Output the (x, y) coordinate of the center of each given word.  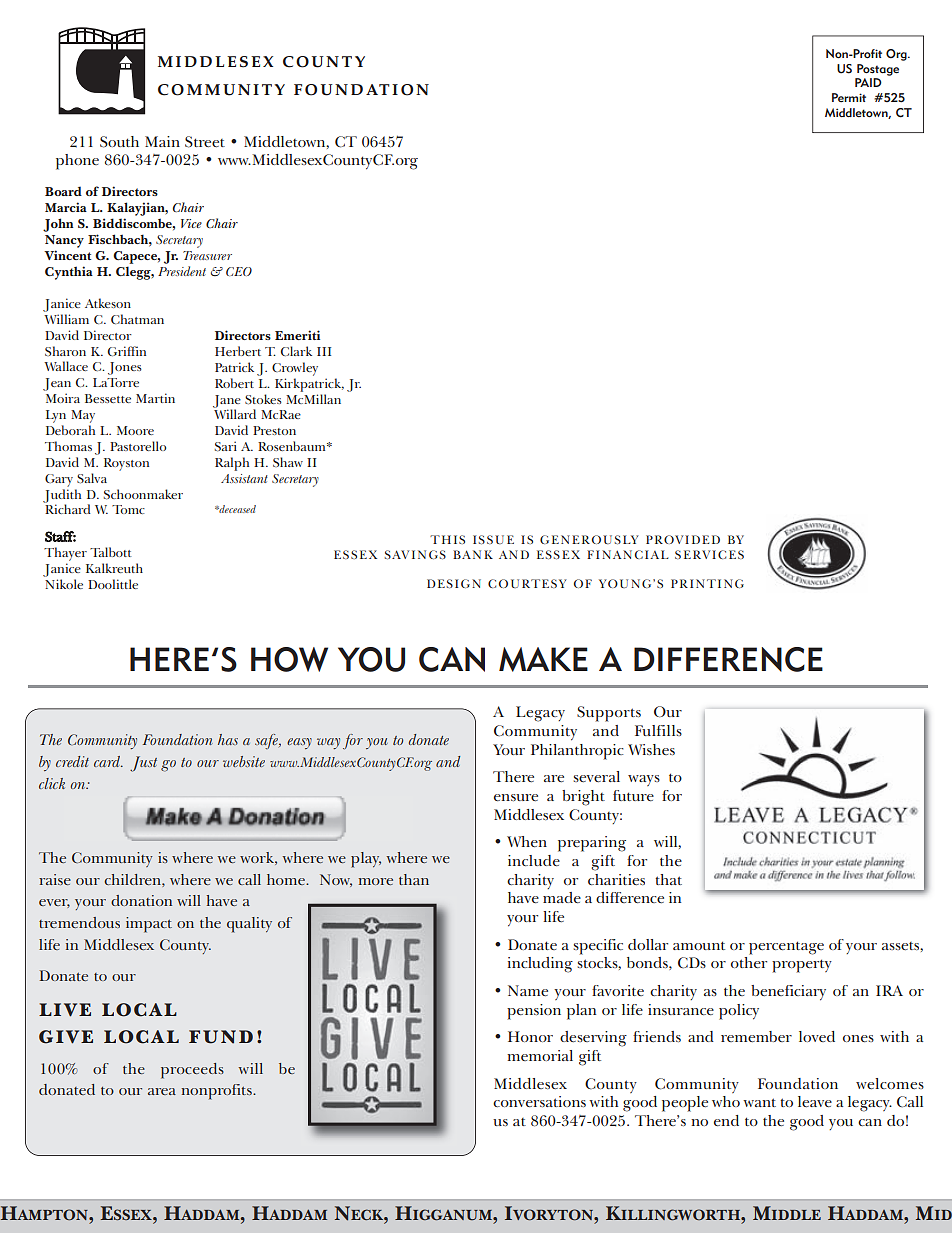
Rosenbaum (293, 446)
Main (162, 141)
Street (205, 142)
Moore (135, 430)
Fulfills (658, 730)
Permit (849, 97)
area (162, 1091)
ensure (516, 797)
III (324, 351)
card (108, 761)
